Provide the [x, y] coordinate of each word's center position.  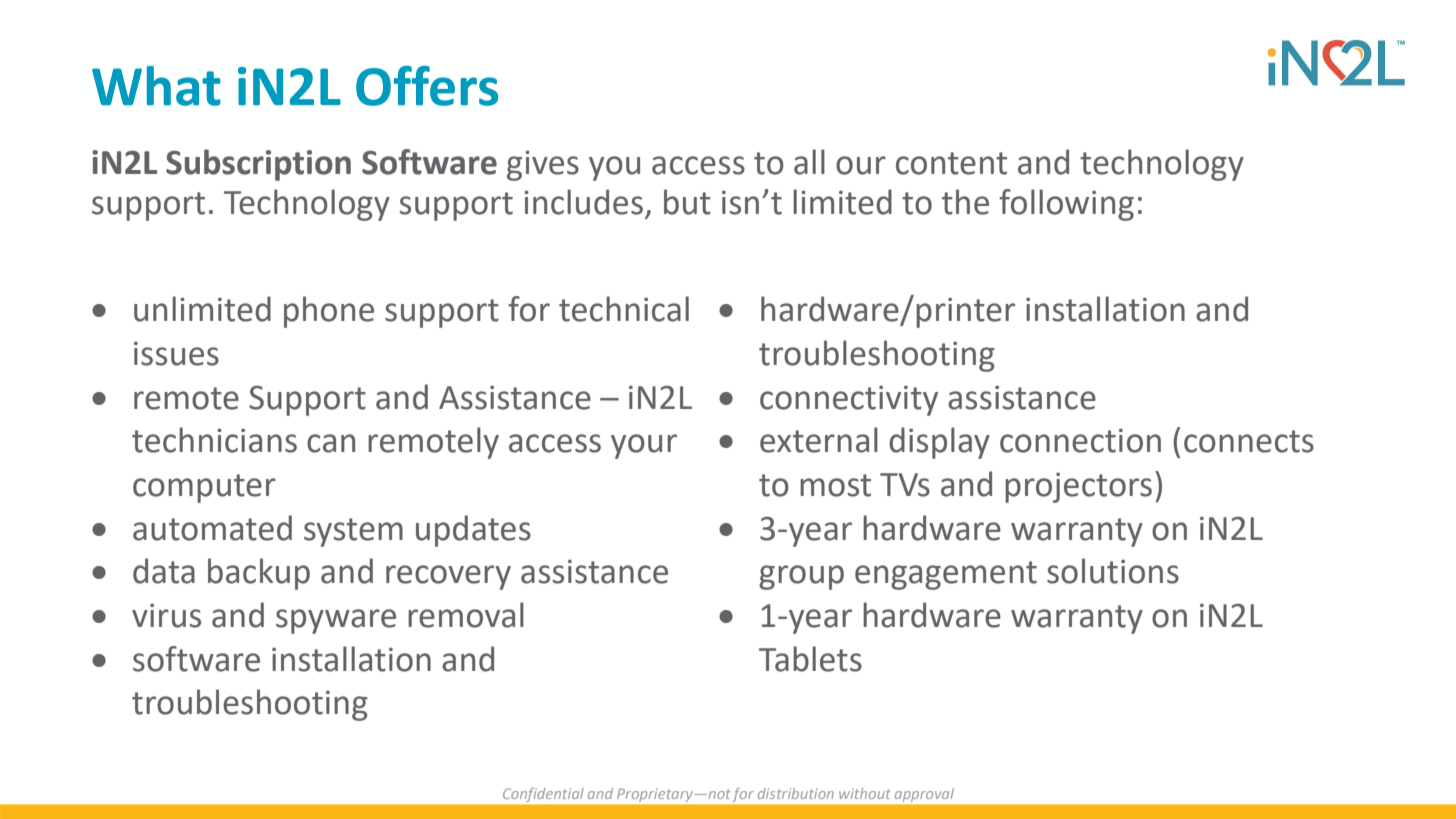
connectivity [849, 401]
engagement [946, 575]
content [951, 163]
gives [543, 165]
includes [583, 202]
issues [176, 354]
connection [1080, 441]
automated [212, 528]
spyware [336, 621]
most [835, 485]
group [801, 577]
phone [329, 312]
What [156, 86]
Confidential [543, 795]
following [1066, 205]
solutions [1113, 571]
